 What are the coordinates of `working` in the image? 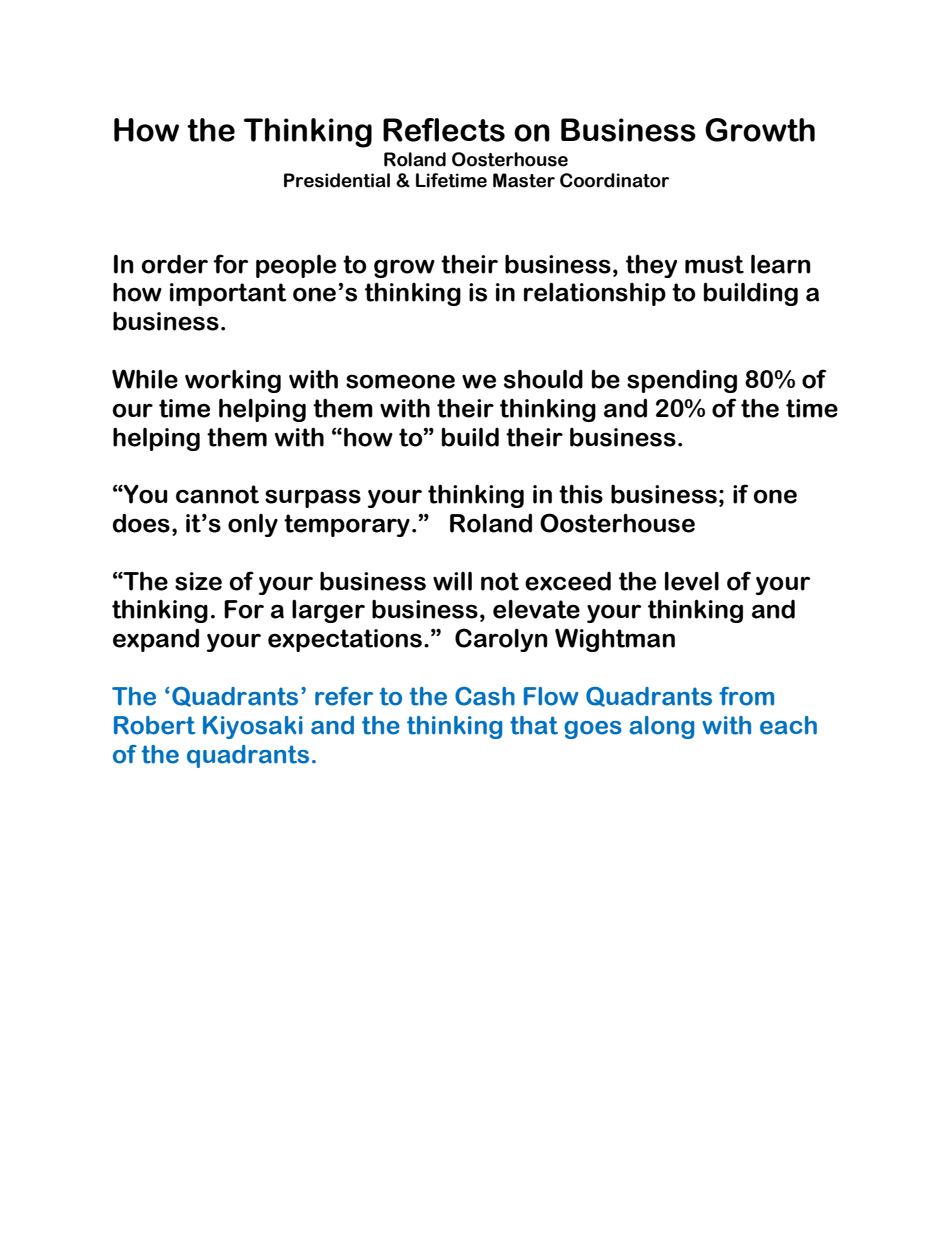 It's located at (233, 381).
